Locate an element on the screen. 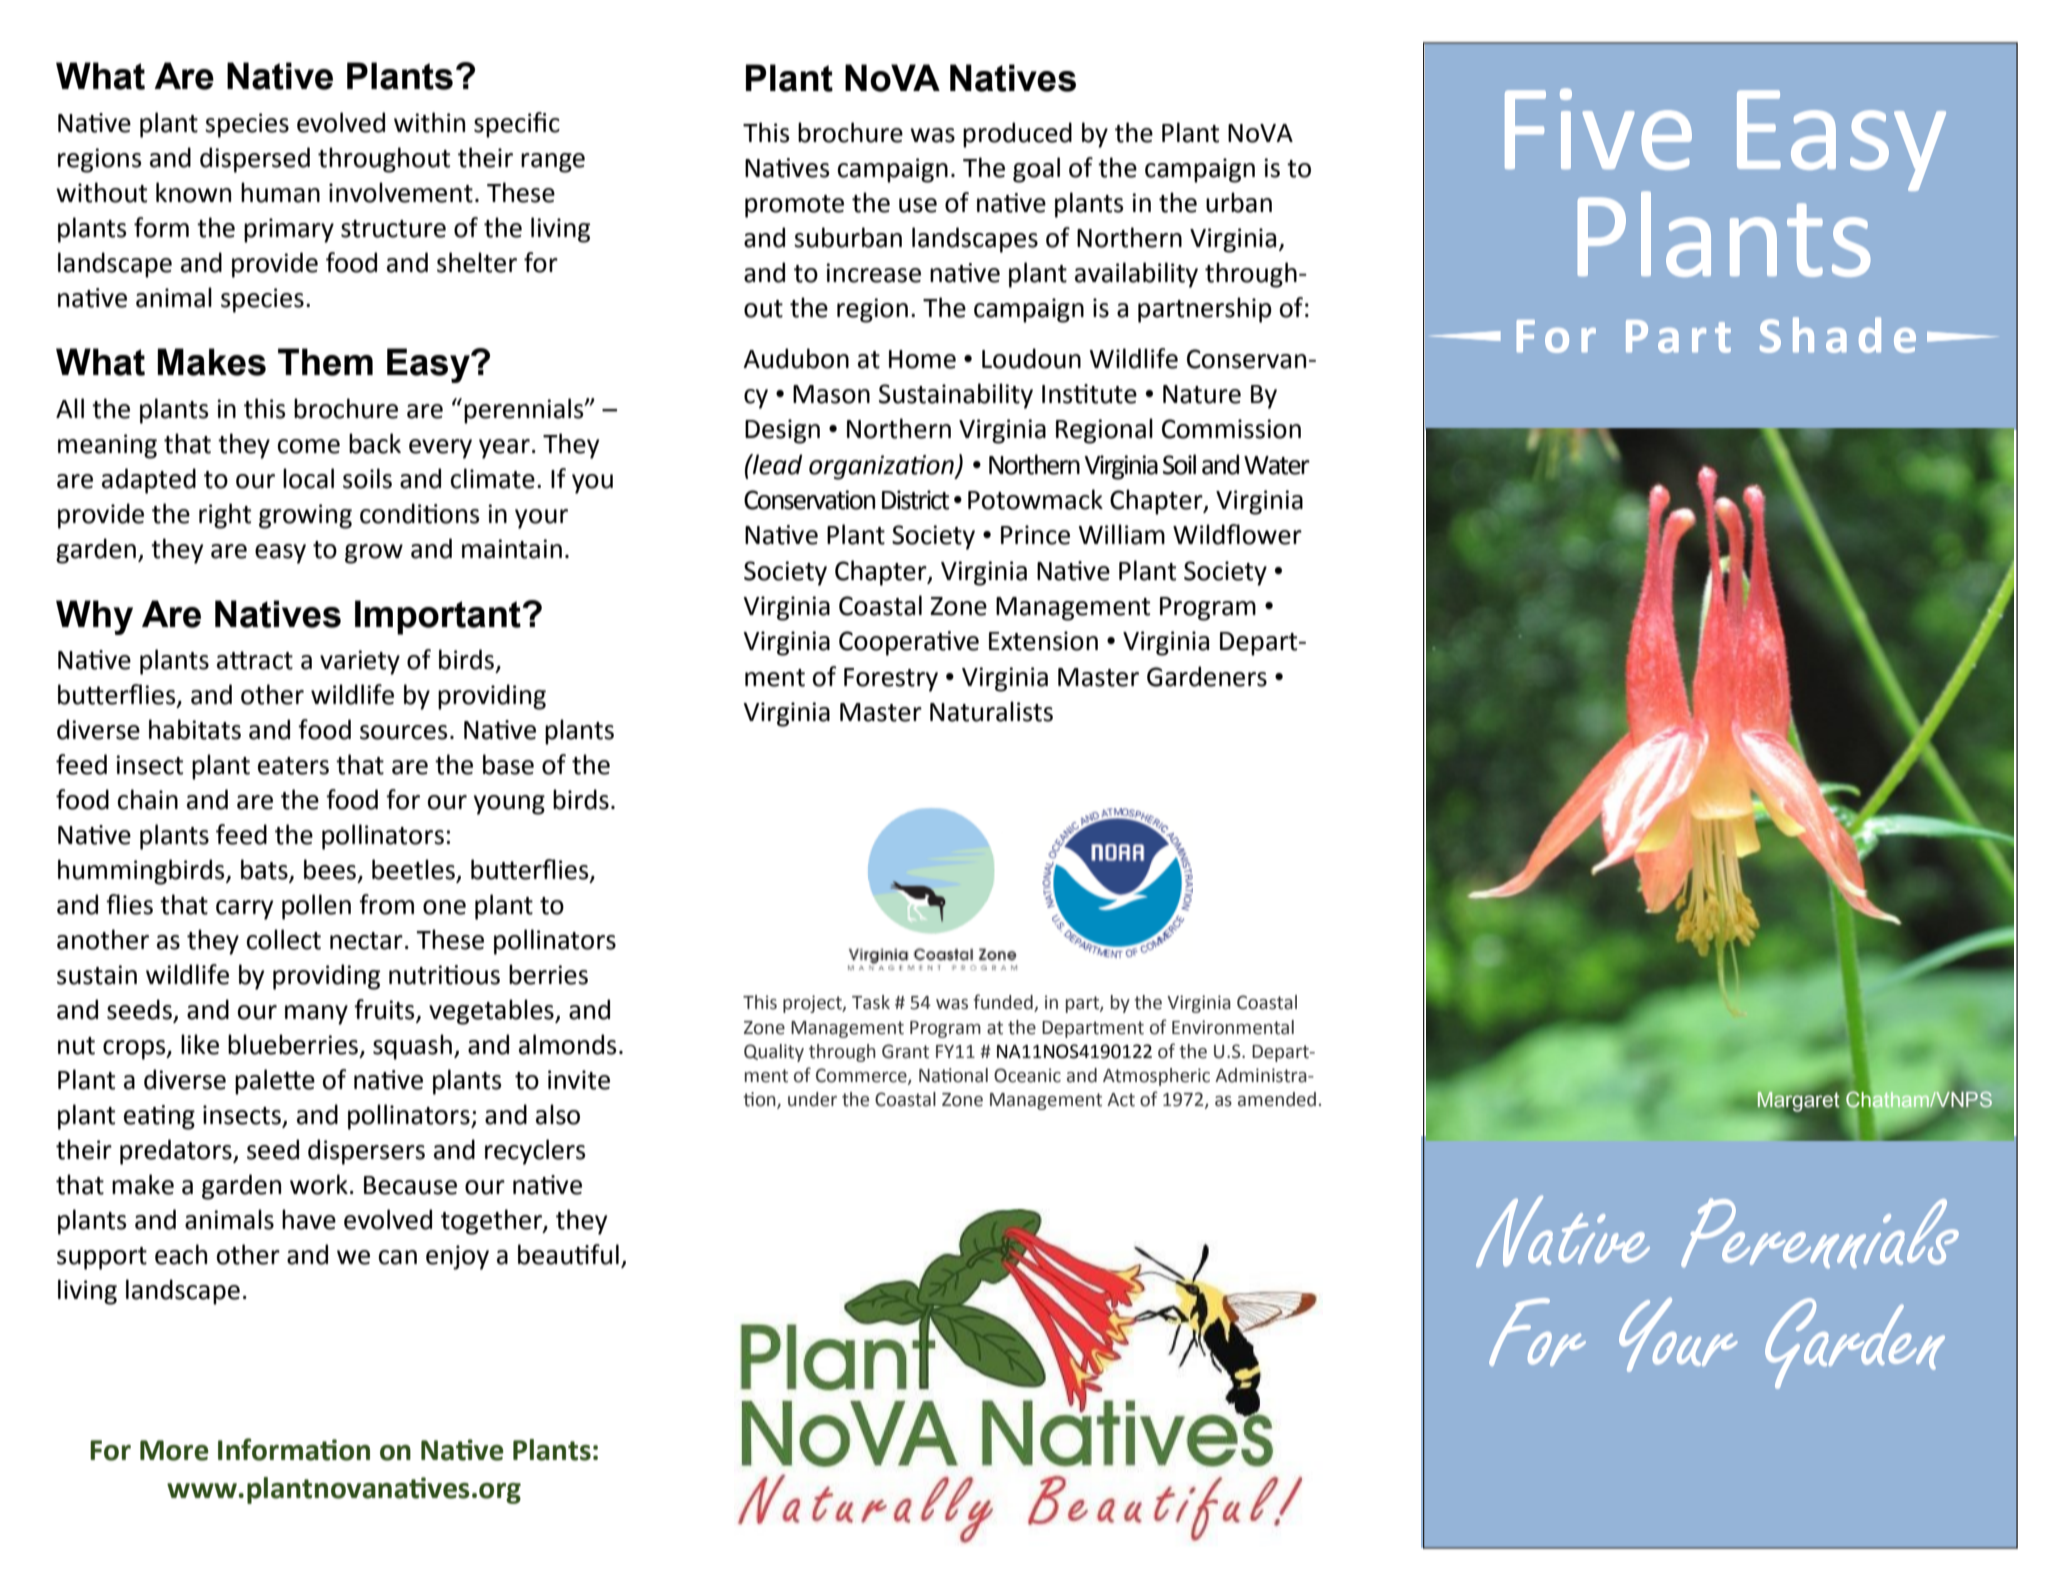 This screenshot has width=2064, height=1595. beautiful is located at coordinates (568, 1254).
